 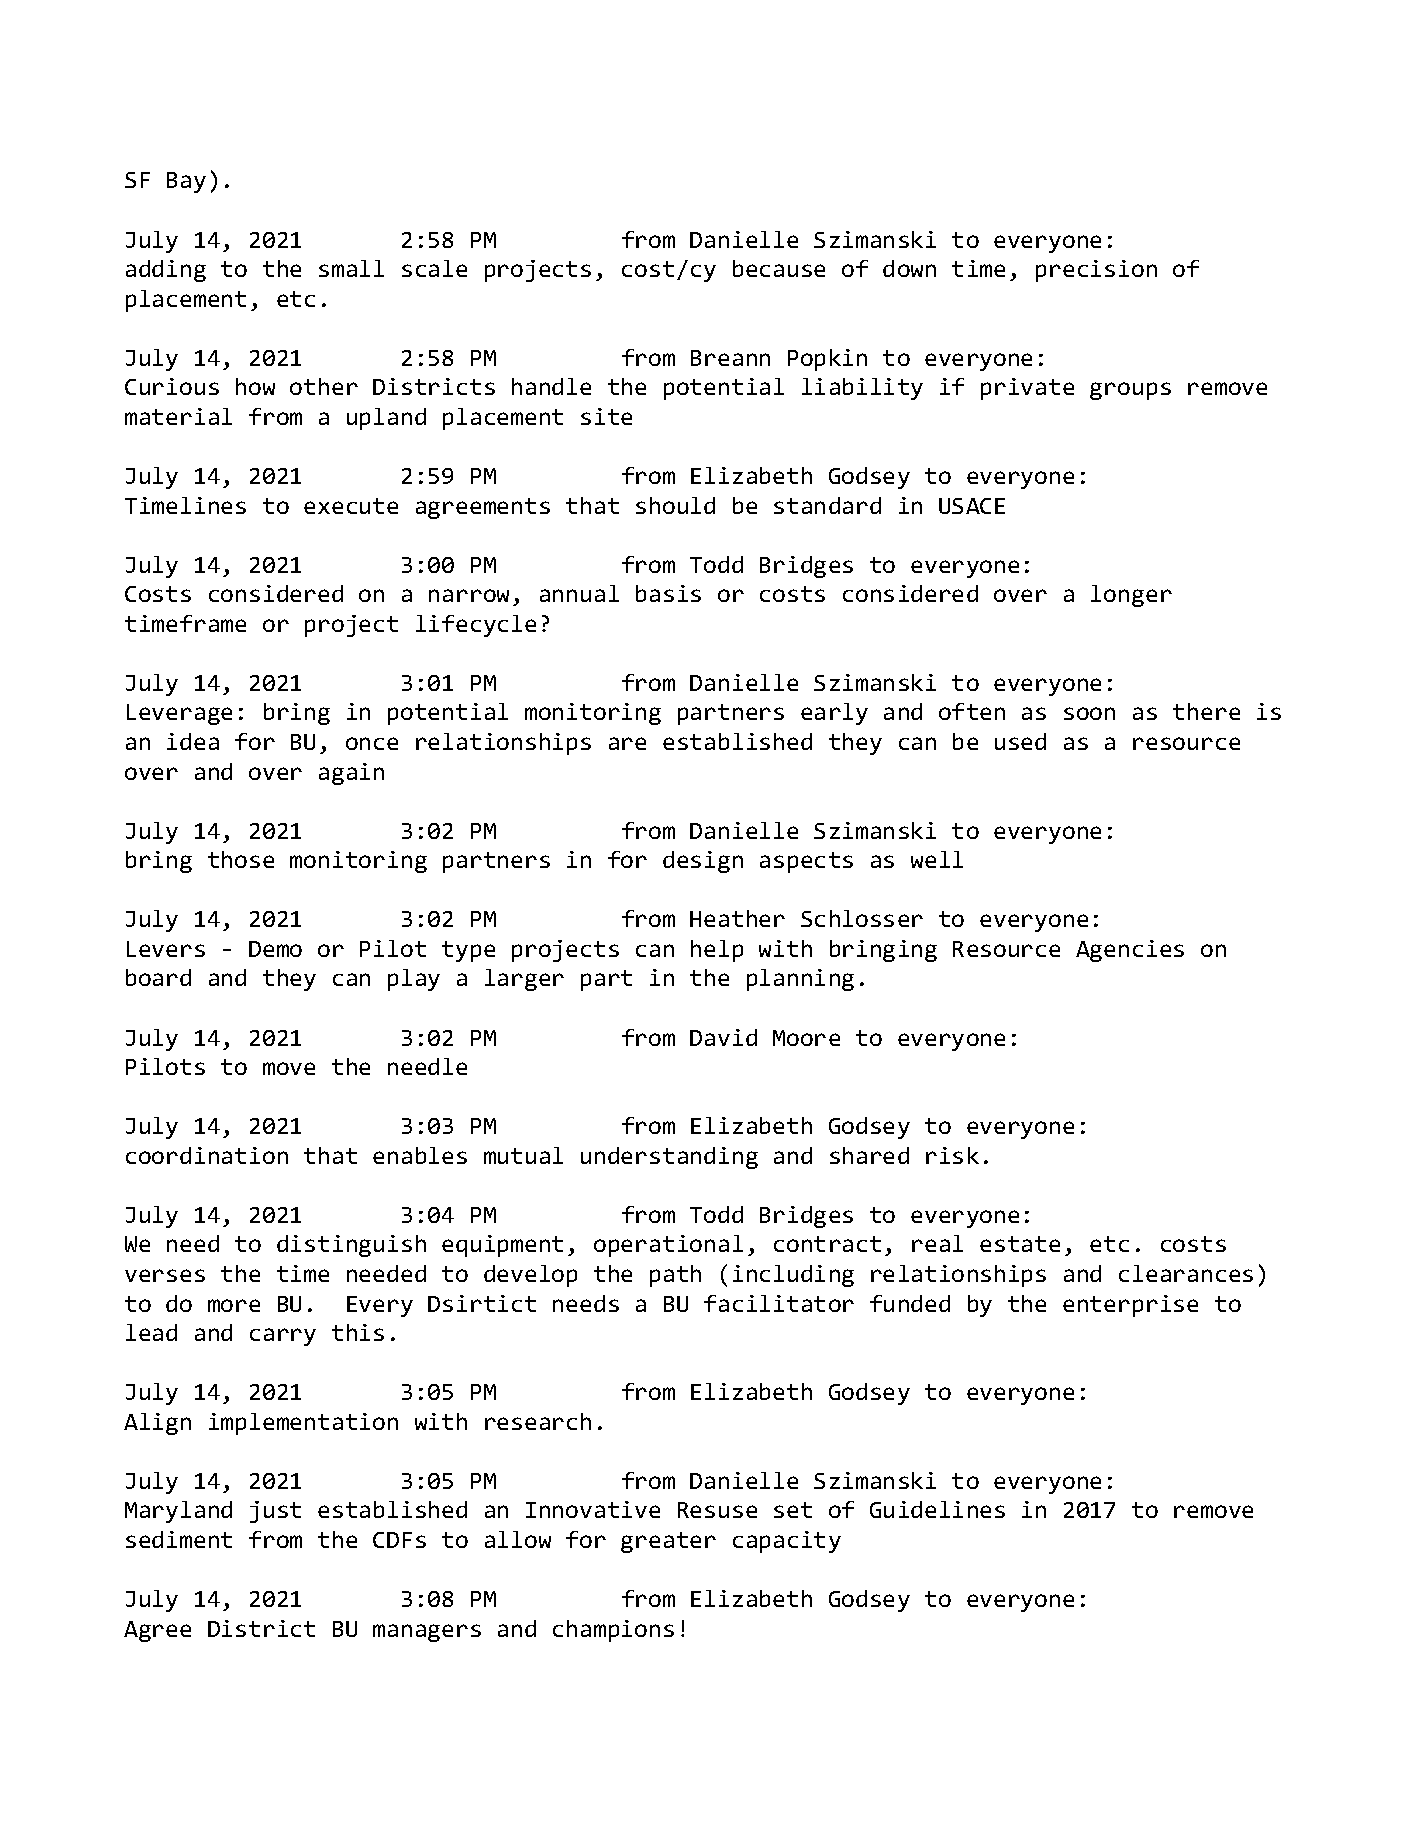 I want to click on soon, so click(x=1089, y=713).
